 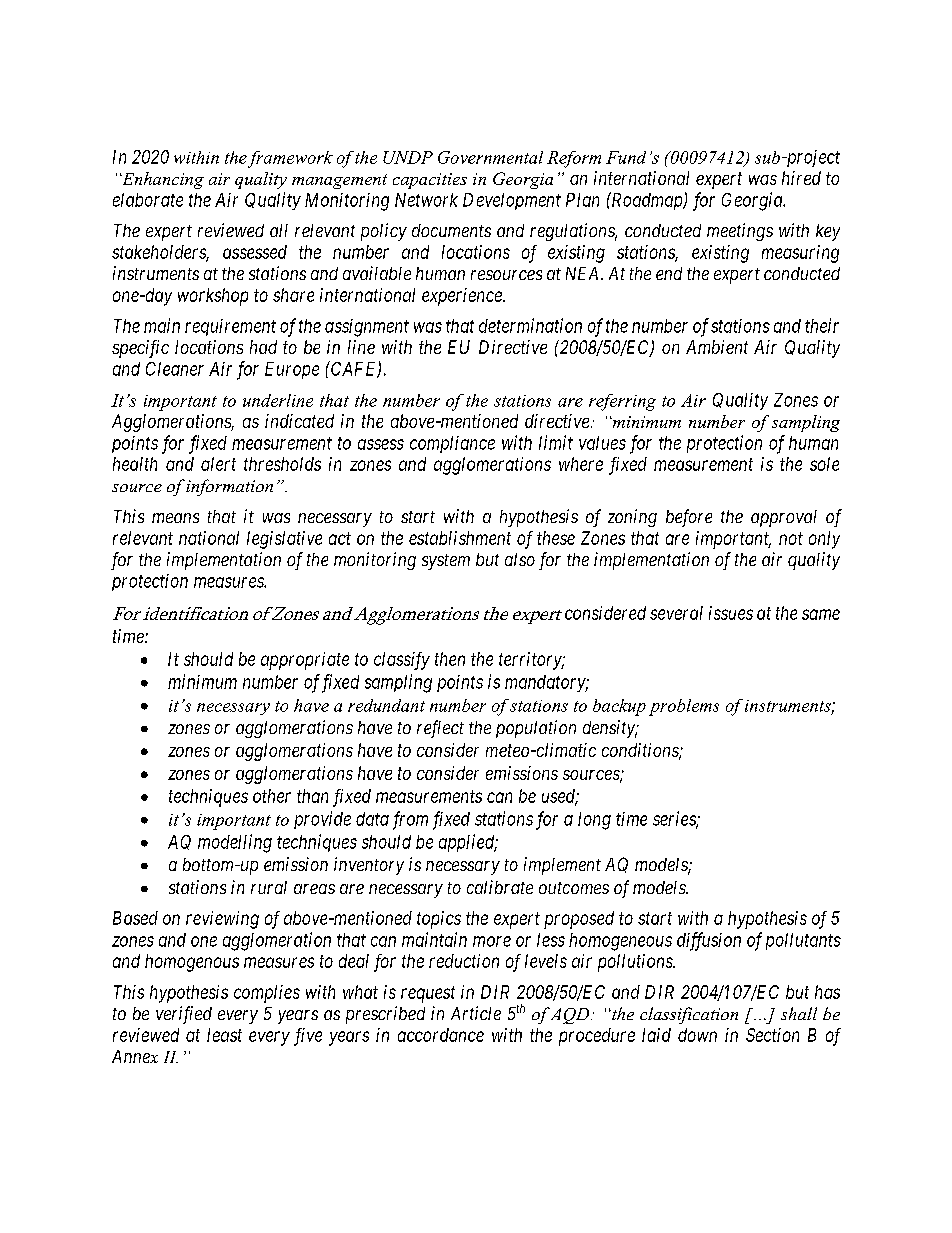 What do you see at coordinates (731, 613) in the screenshot?
I see `issues` at bounding box center [731, 613].
